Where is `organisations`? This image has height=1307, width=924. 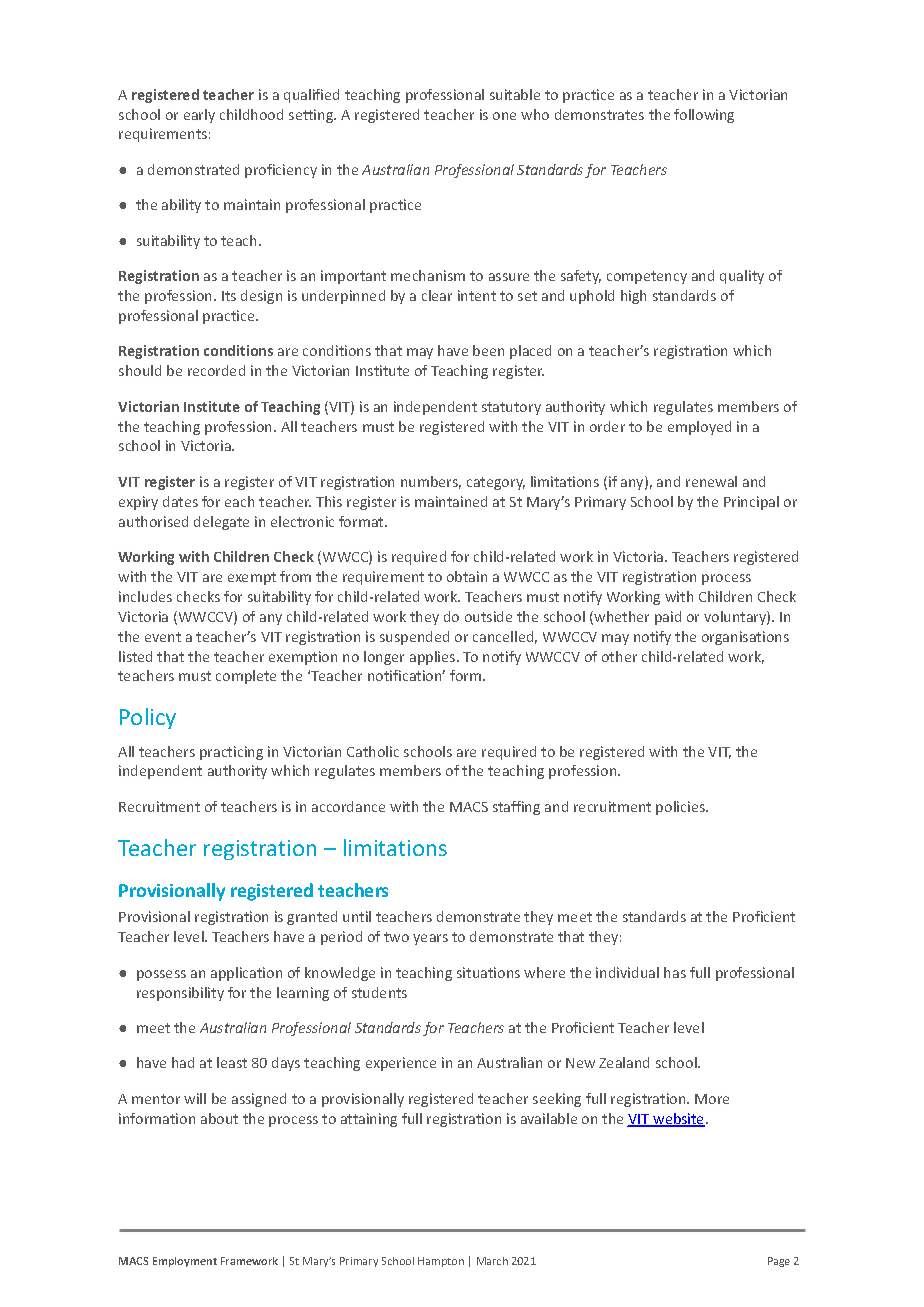 organisations is located at coordinates (745, 638).
